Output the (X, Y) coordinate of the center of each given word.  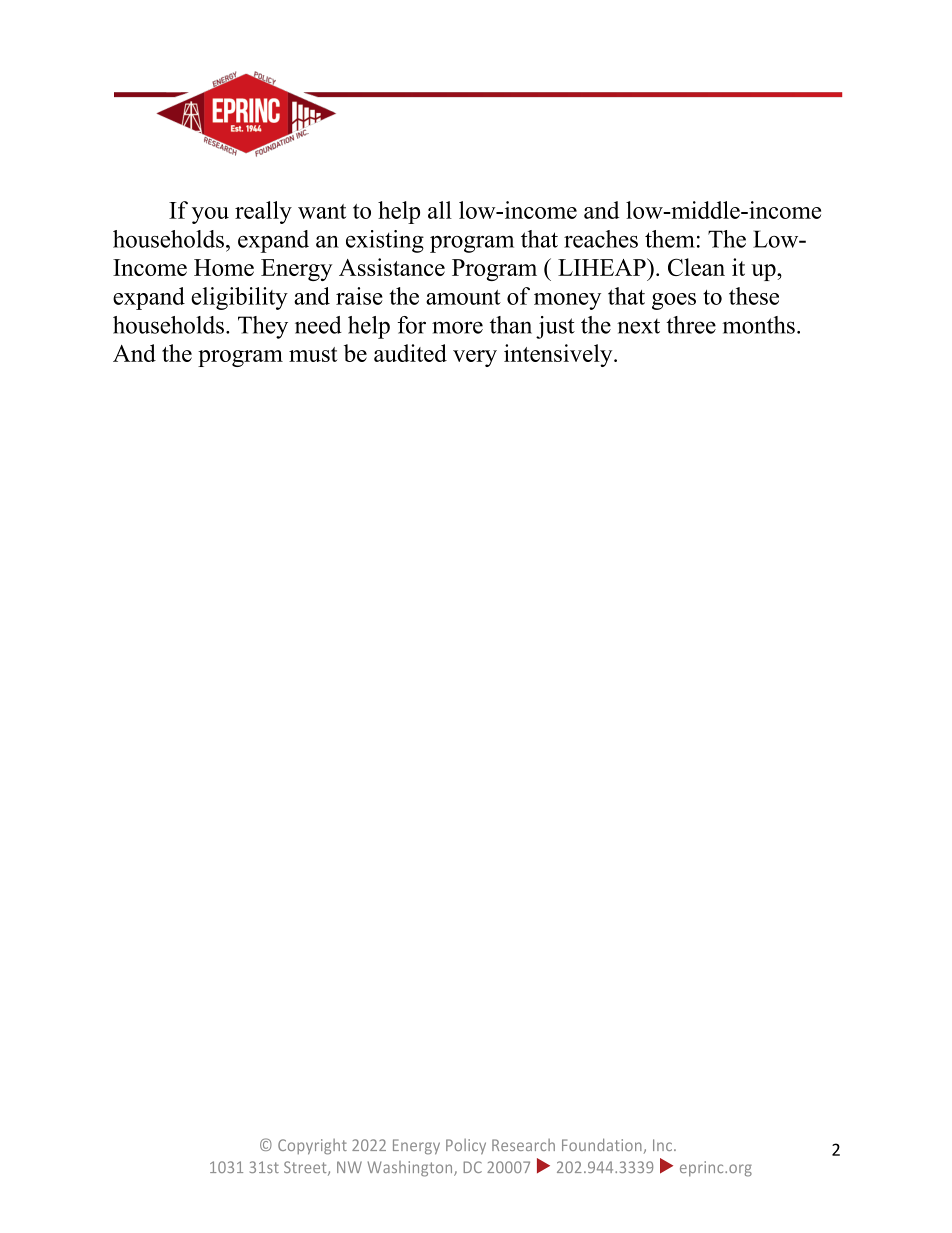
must (313, 354)
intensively (559, 355)
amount (463, 297)
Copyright (312, 1147)
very (475, 358)
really (263, 212)
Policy (466, 1147)
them (670, 239)
